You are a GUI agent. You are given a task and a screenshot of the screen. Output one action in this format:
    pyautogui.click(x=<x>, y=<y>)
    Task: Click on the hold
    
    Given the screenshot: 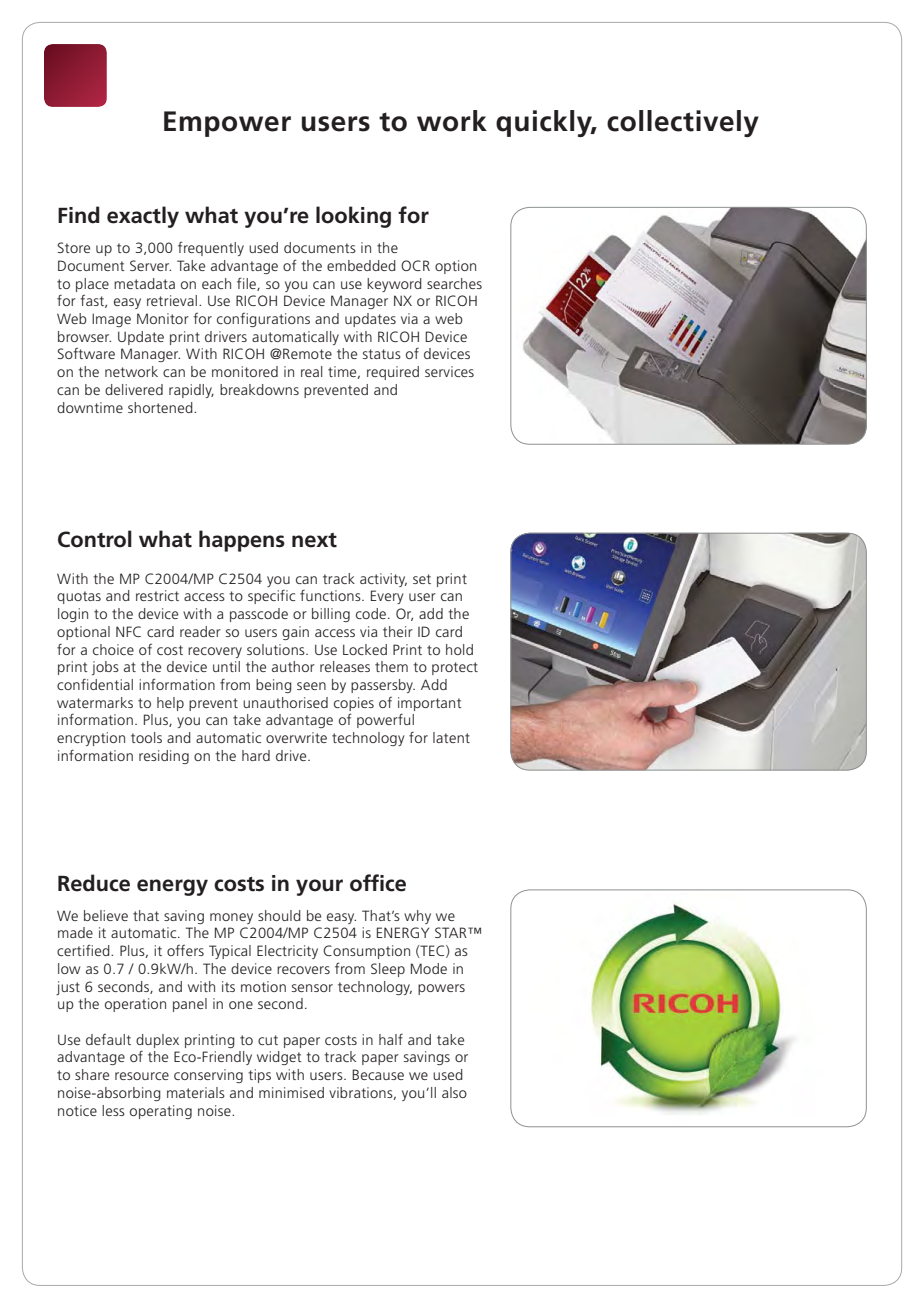 What is the action you would take?
    pyautogui.click(x=459, y=649)
